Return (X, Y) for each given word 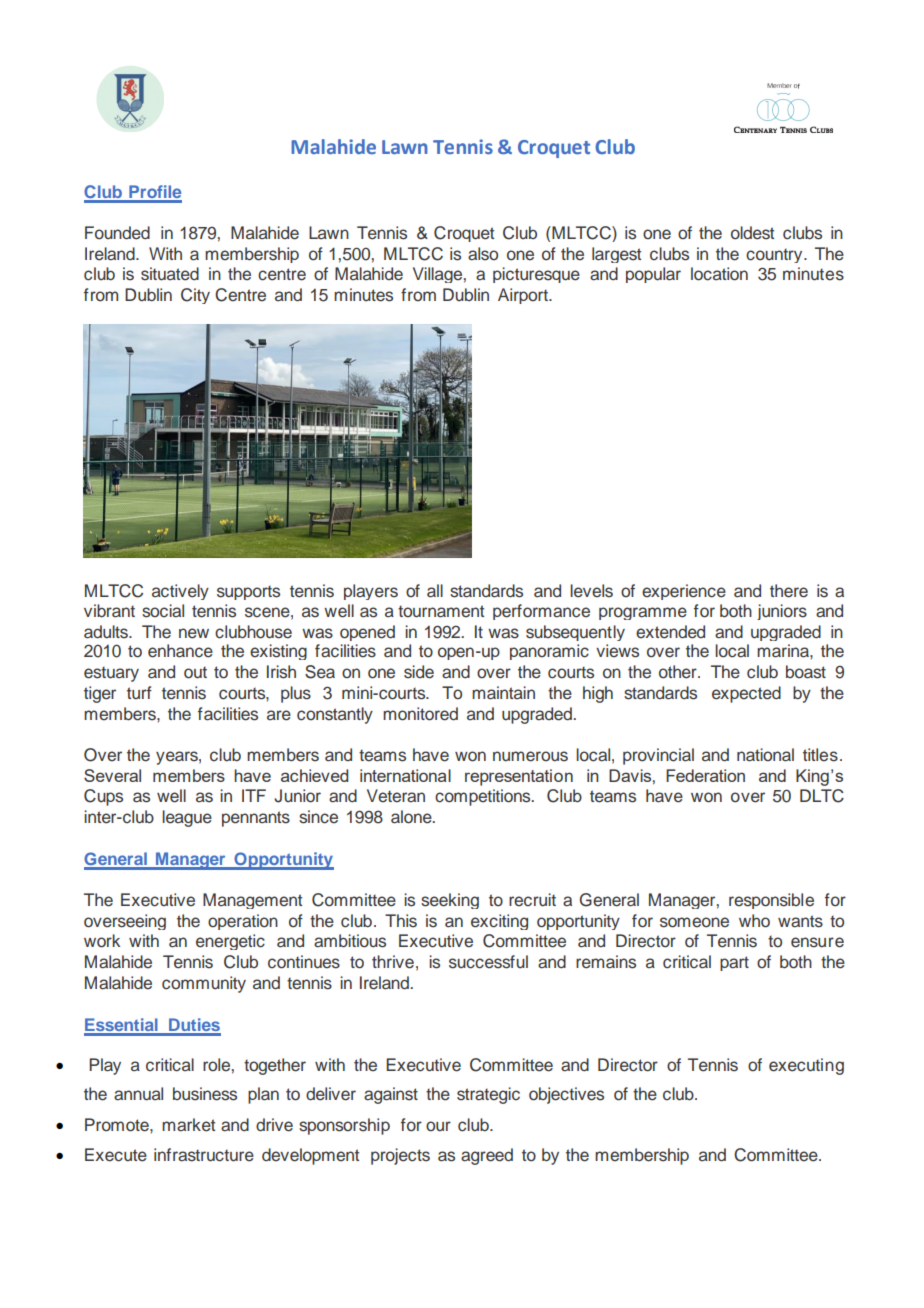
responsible (771, 901)
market (188, 1125)
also (483, 254)
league (187, 818)
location (719, 274)
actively (180, 592)
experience (684, 592)
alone (412, 817)
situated (170, 274)
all (435, 591)
